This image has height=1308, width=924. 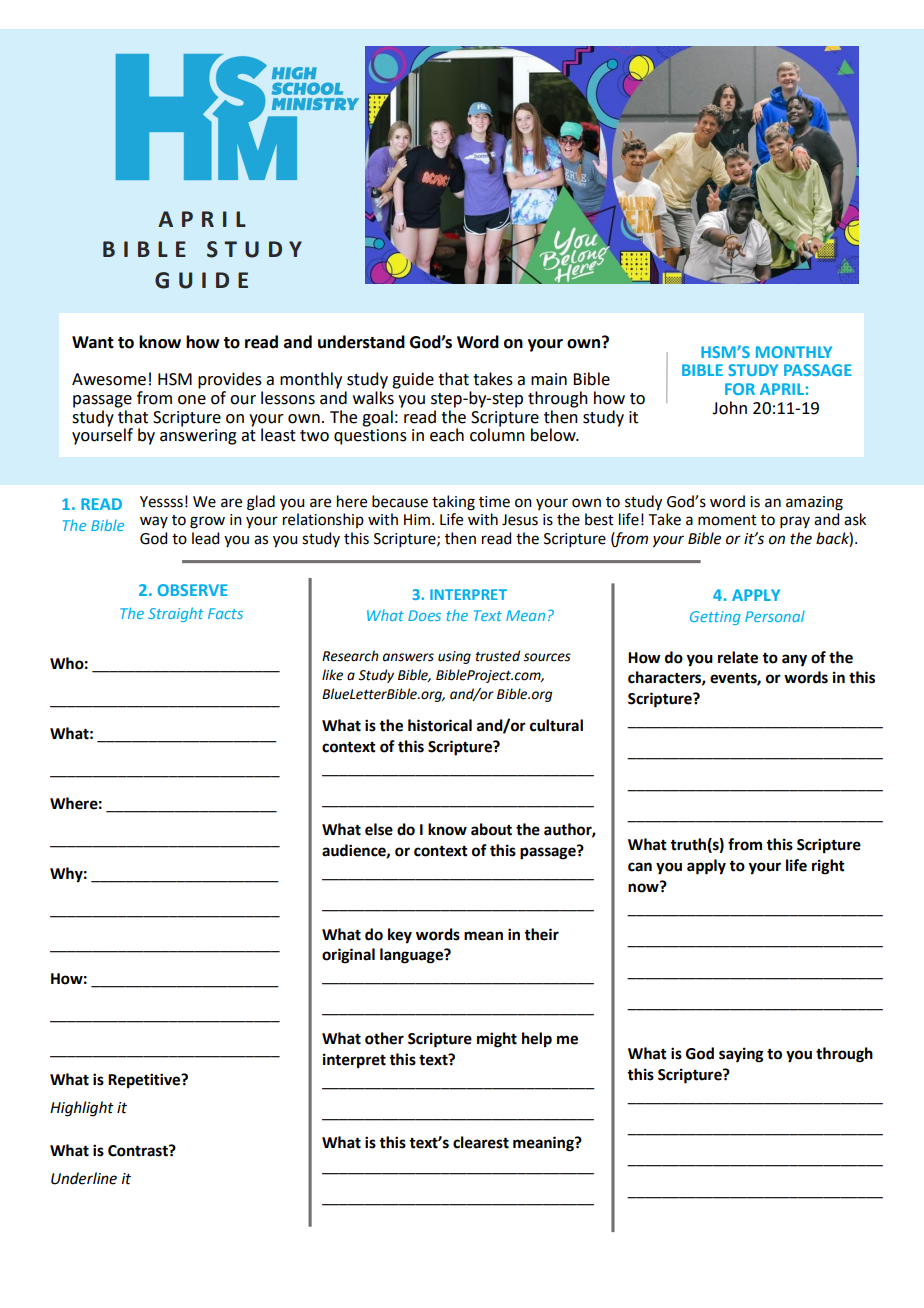 I want to click on Personal, so click(x=775, y=616).
